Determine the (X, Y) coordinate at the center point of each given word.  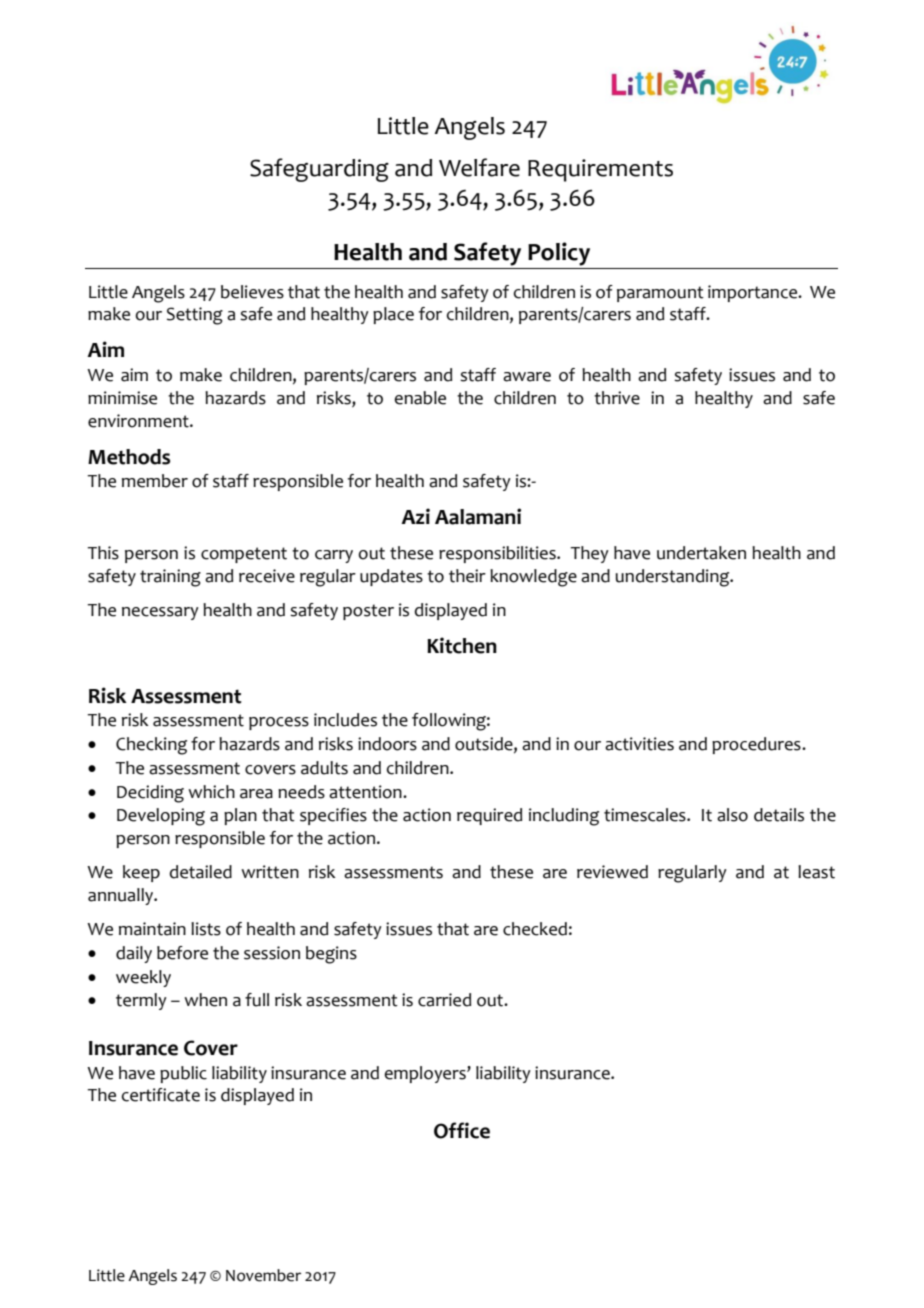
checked (535, 929)
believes (252, 292)
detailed (201, 872)
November (263, 1275)
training (170, 578)
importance (754, 293)
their (467, 576)
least (816, 872)
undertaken (701, 553)
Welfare (479, 167)
